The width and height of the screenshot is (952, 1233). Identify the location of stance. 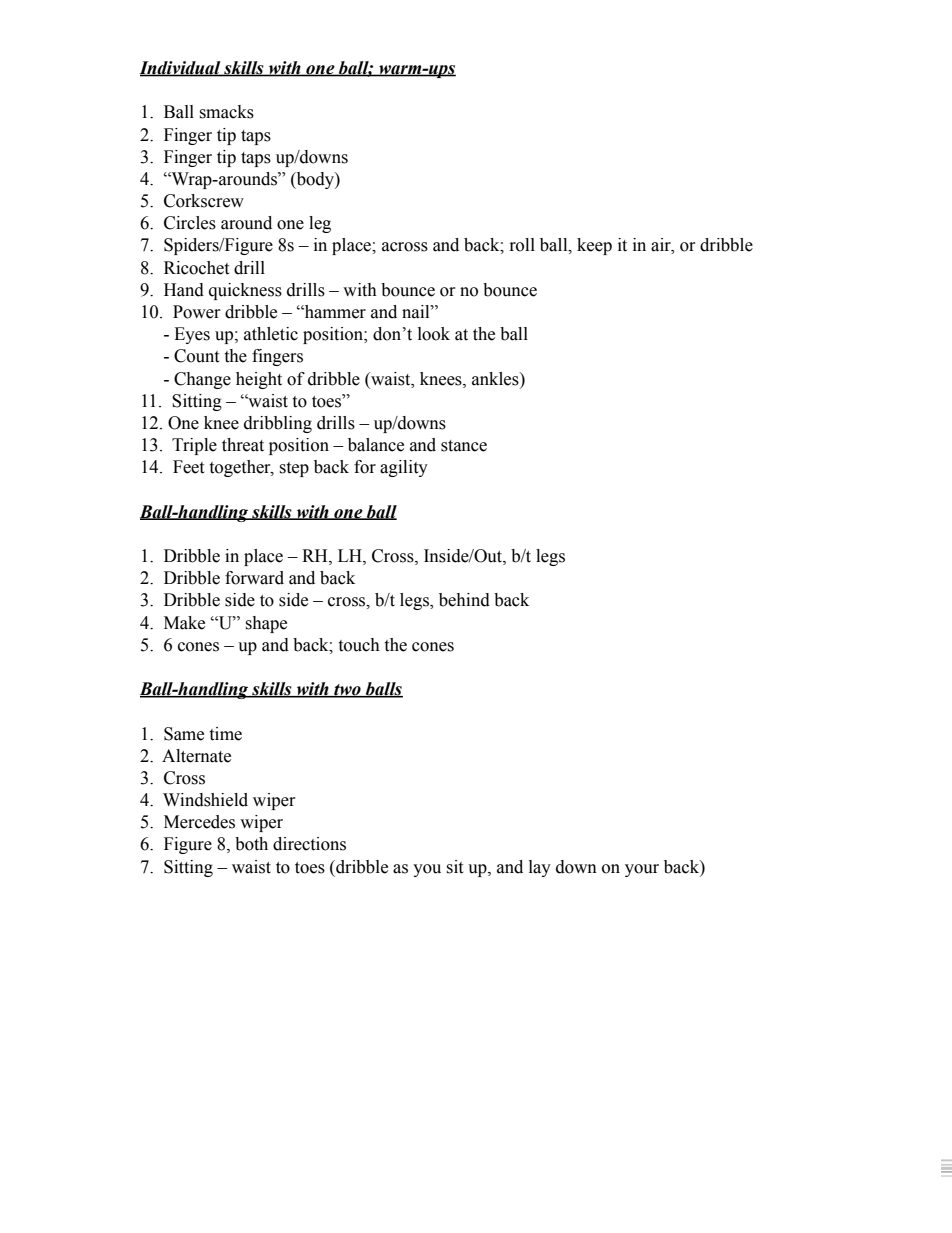
(464, 446).
